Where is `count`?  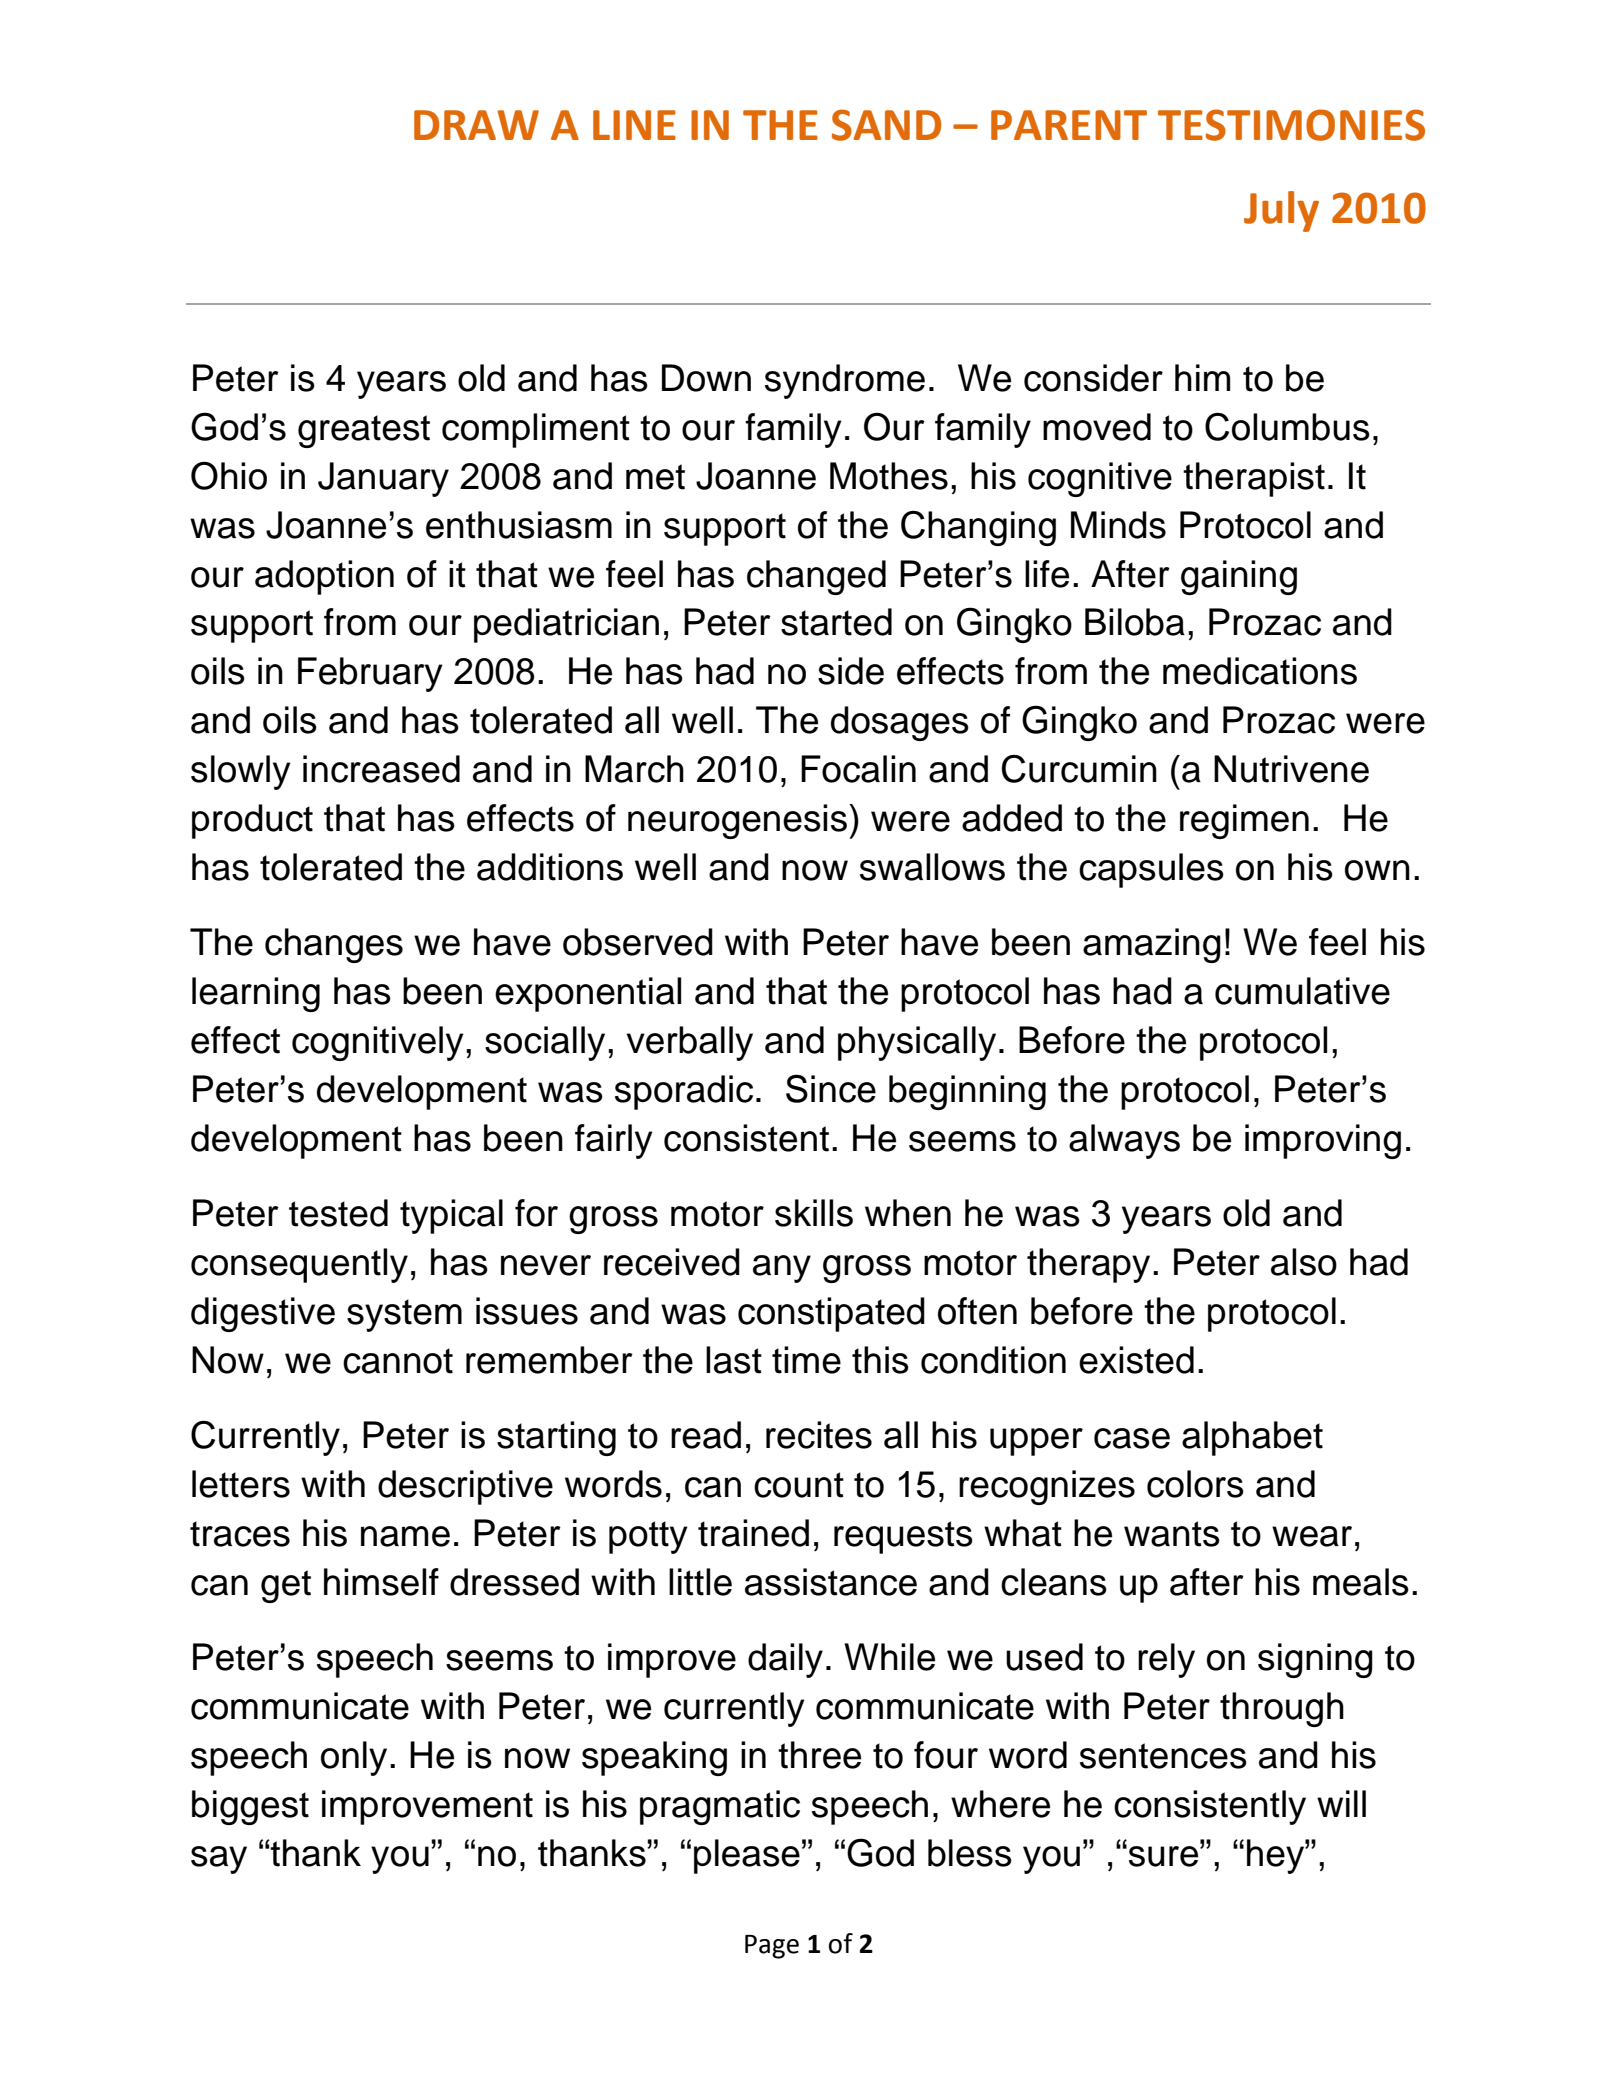
count is located at coordinates (799, 1485).
